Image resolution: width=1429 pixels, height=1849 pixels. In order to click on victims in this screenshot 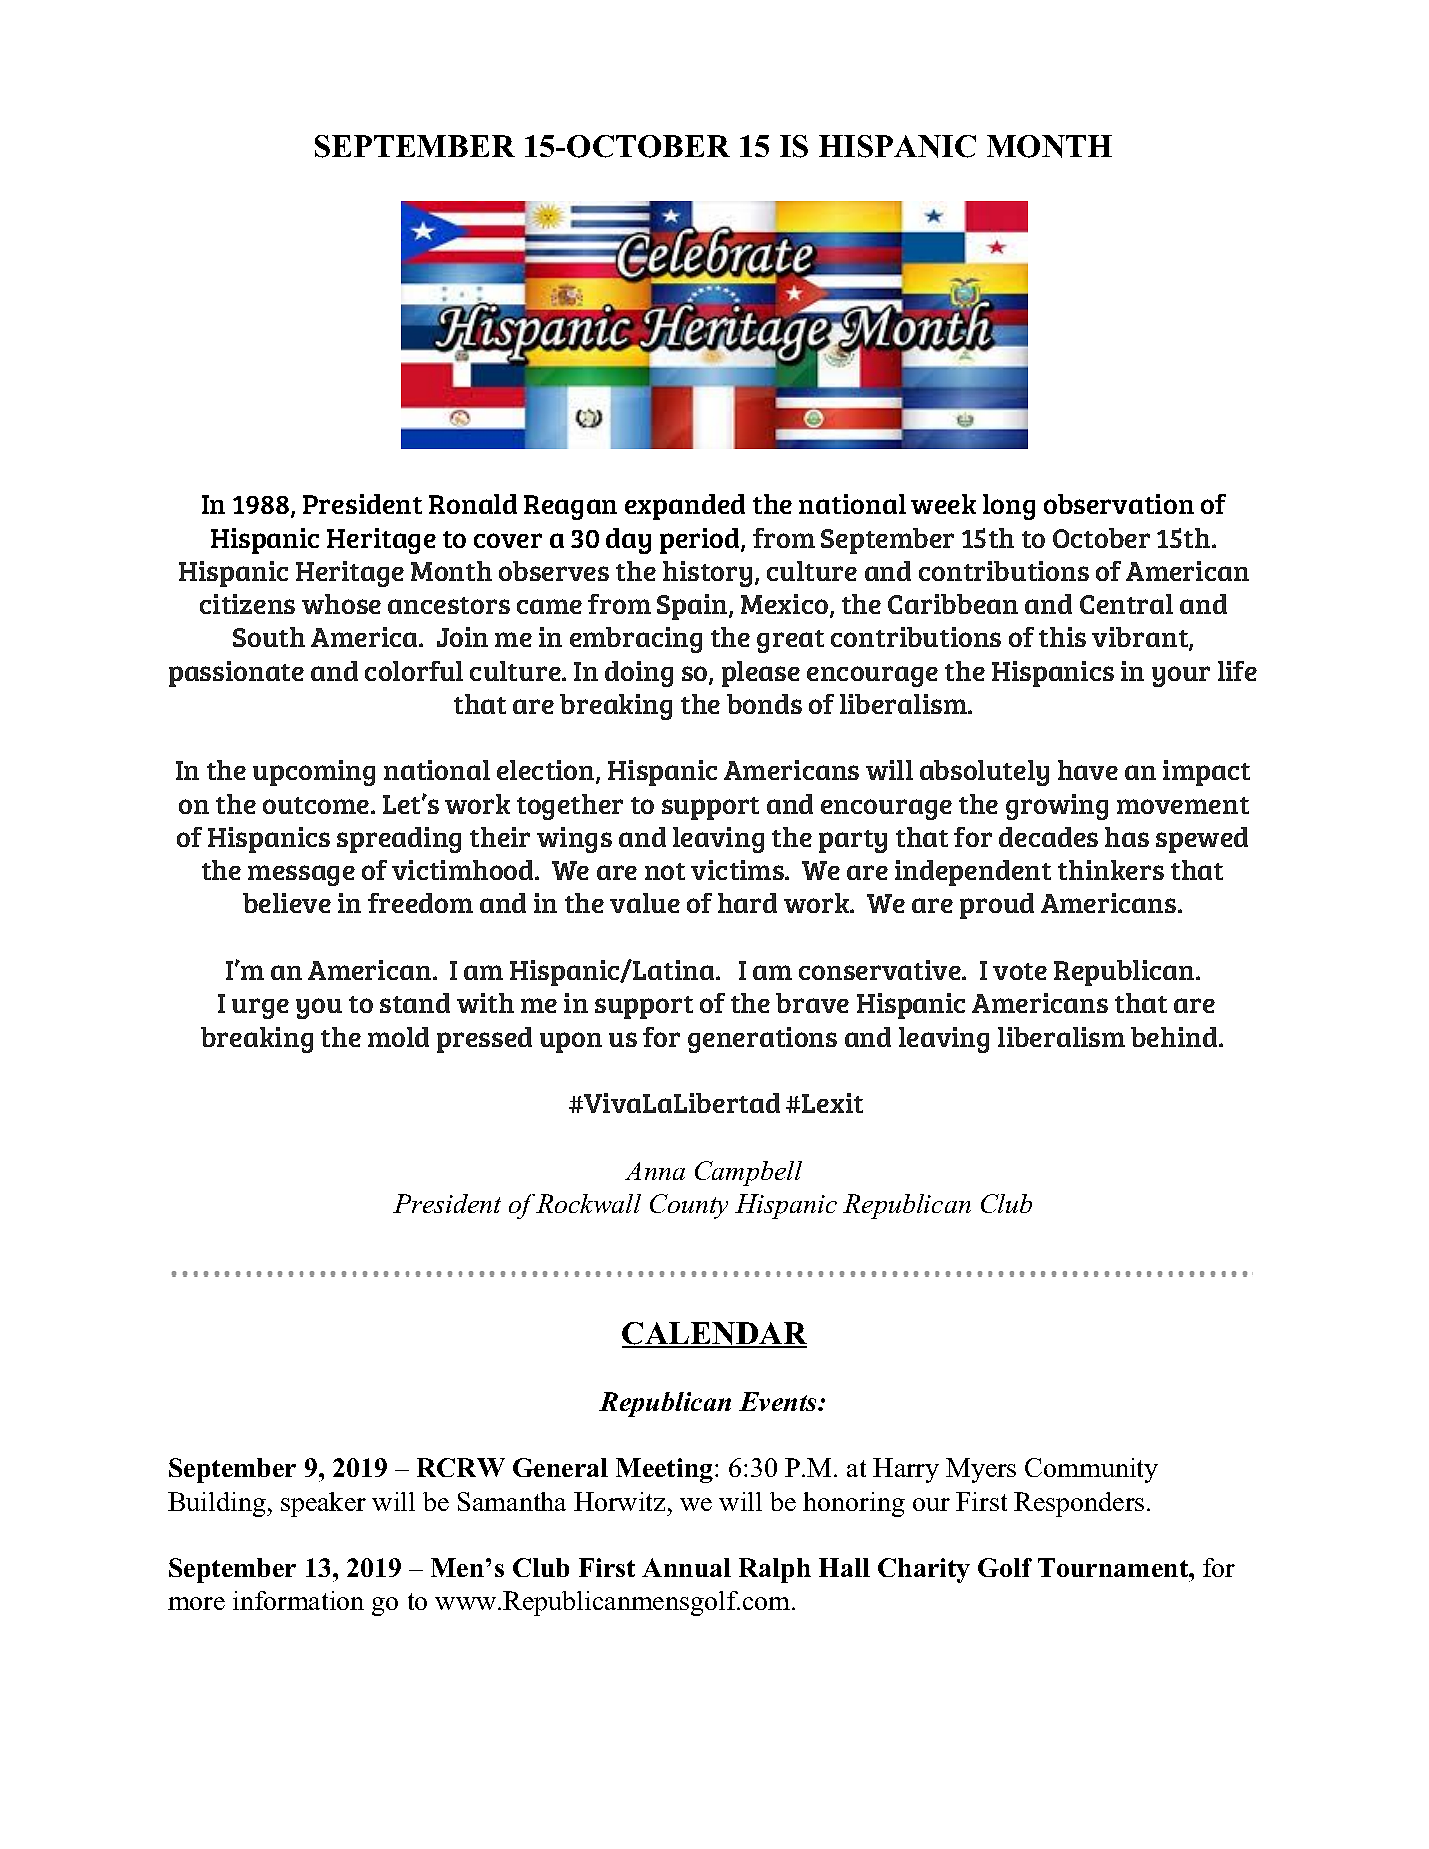, I will do `click(738, 870)`.
